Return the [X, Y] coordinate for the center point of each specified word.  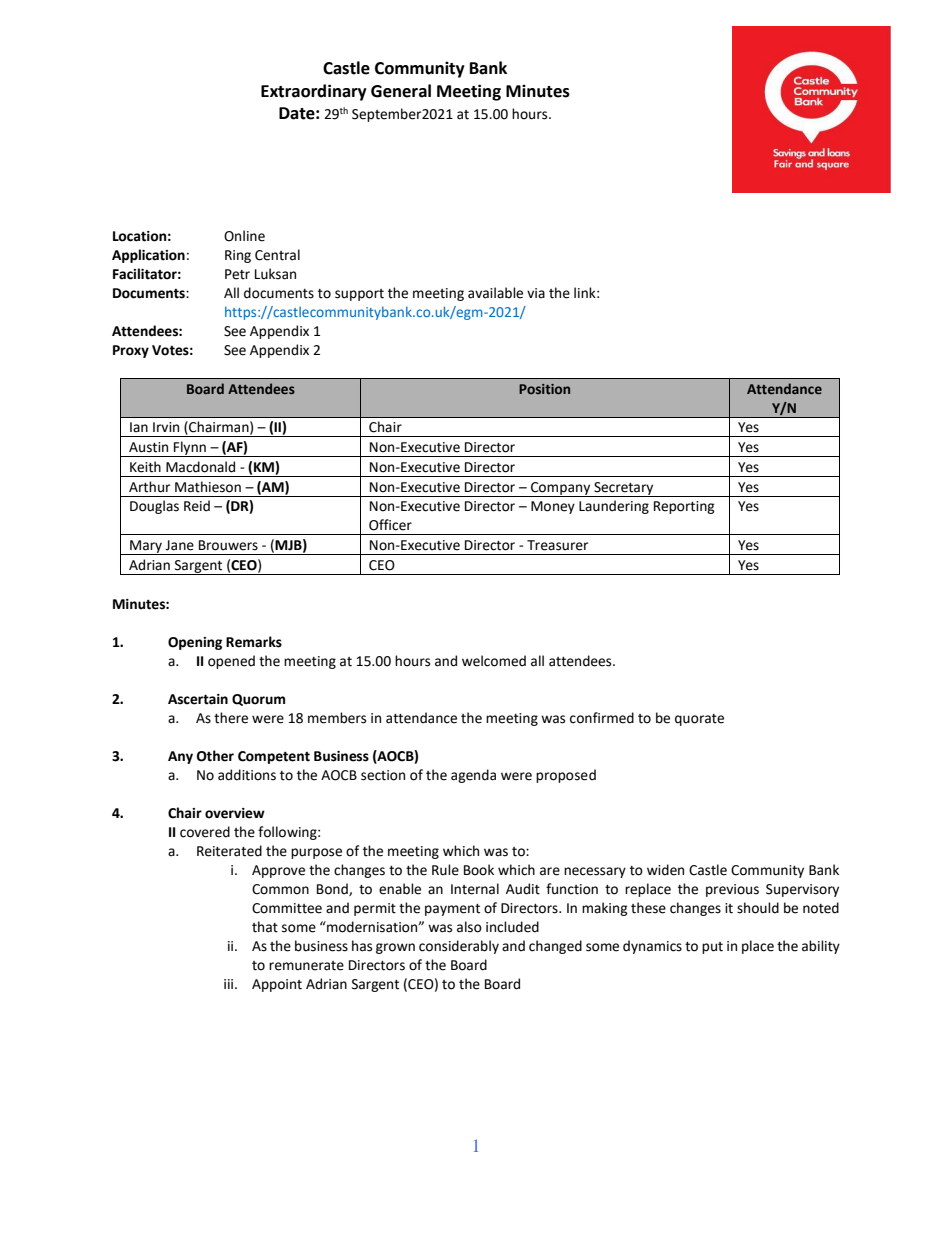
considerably [459, 947]
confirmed [602, 718]
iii [230, 984]
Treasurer [557, 545]
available [495, 293]
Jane [179, 545]
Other [215, 756]
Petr [237, 274]
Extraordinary [314, 92]
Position [544, 389]
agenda [473, 776]
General [401, 91]
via [536, 293]
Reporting [684, 507]
